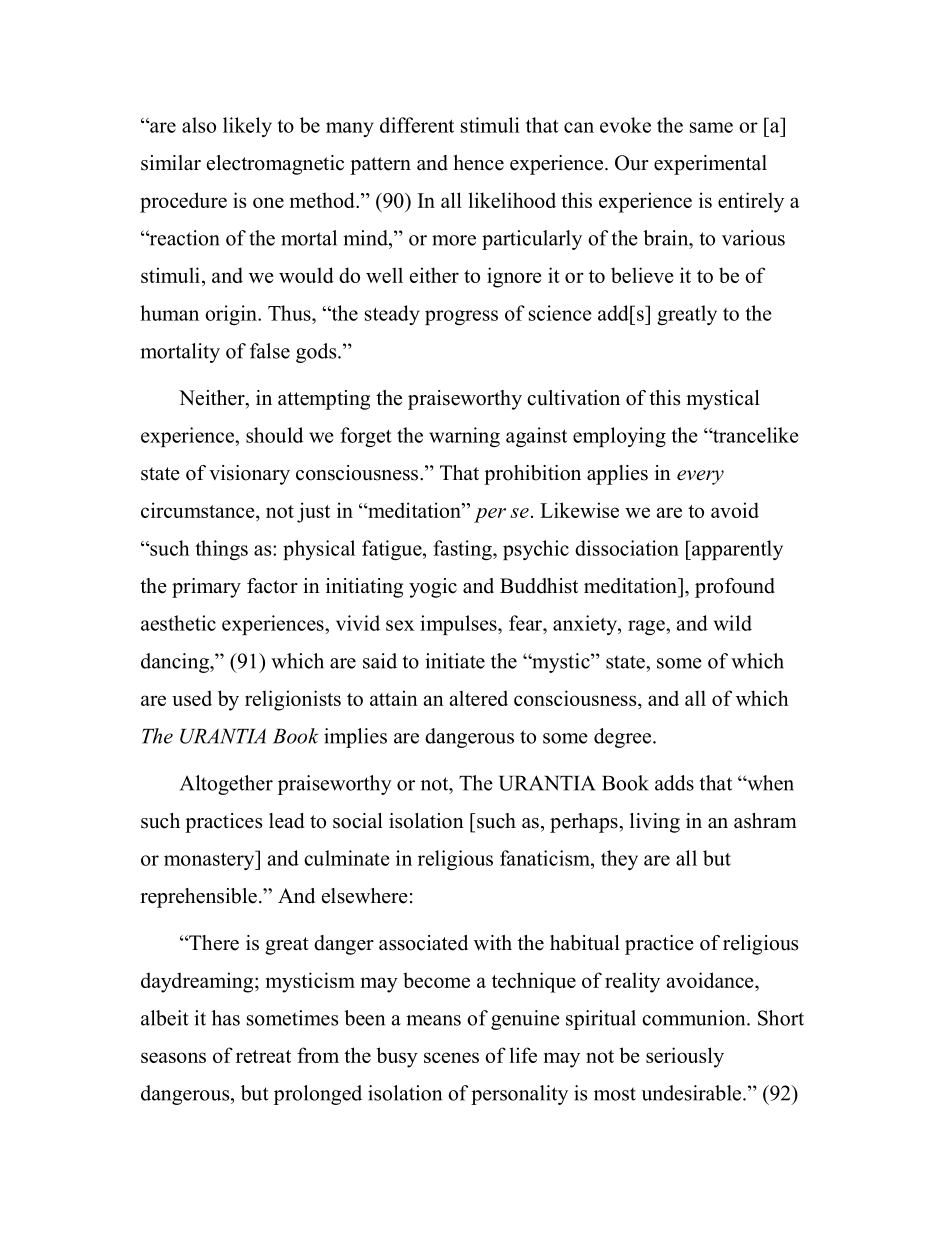  I want to click on monastery, so click(210, 860).
